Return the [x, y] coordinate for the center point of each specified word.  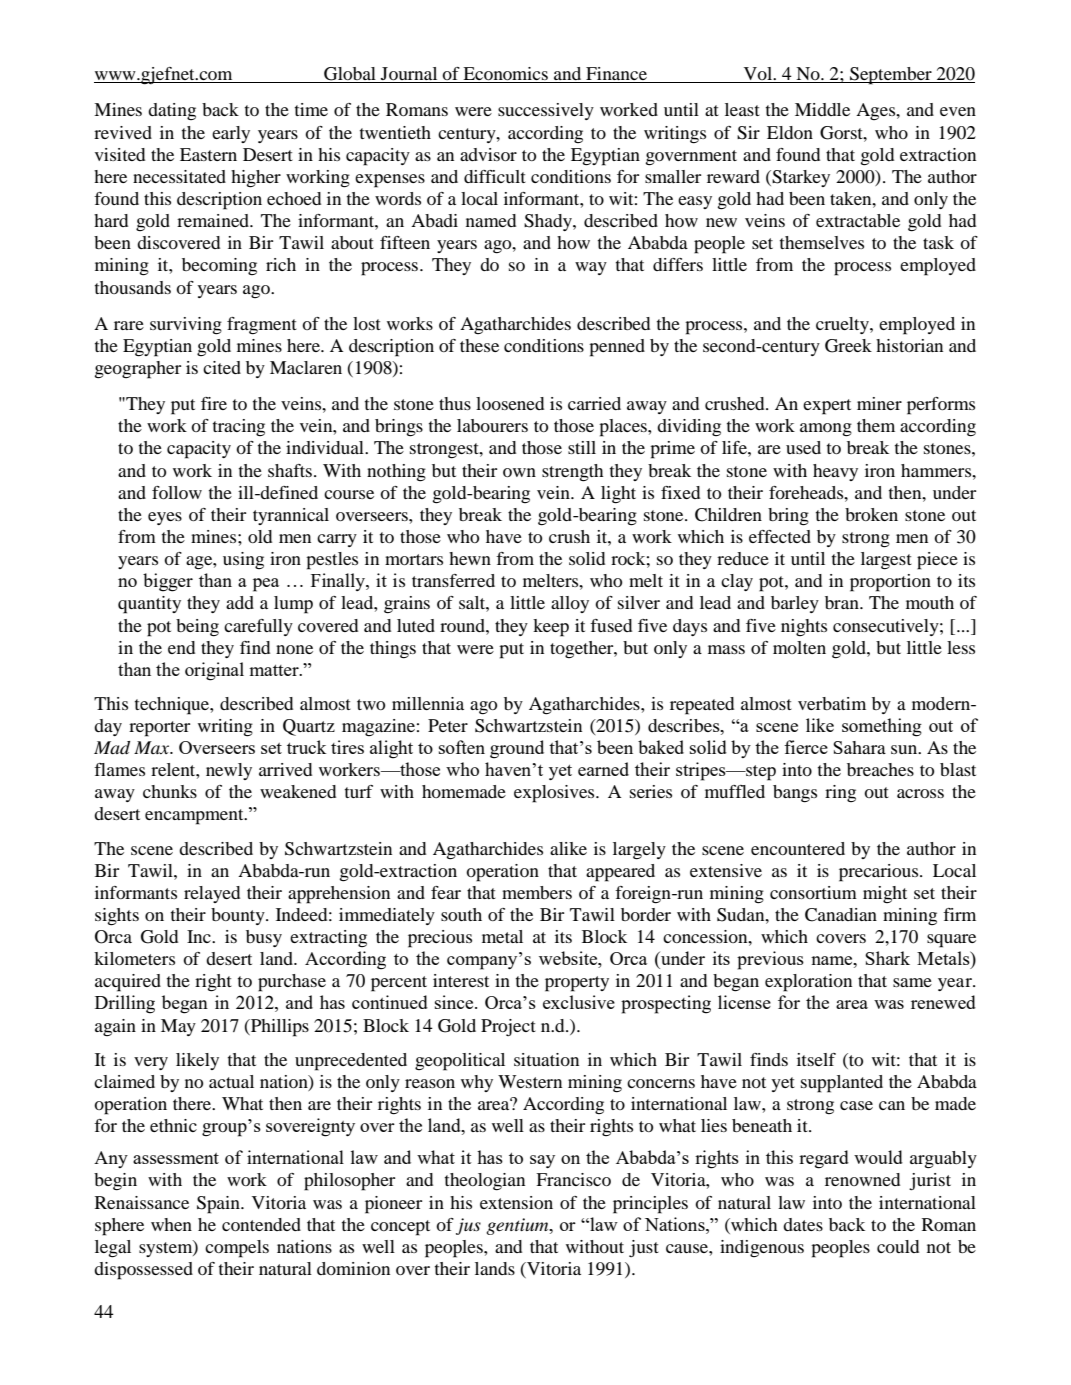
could [898, 1246]
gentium [518, 1226]
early [231, 134]
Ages [877, 111]
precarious [880, 873]
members [537, 892]
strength [572, 473]
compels [237, 1249]
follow [177, 492]
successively [546, 111]
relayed [212, 894]
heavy [835, 472]
